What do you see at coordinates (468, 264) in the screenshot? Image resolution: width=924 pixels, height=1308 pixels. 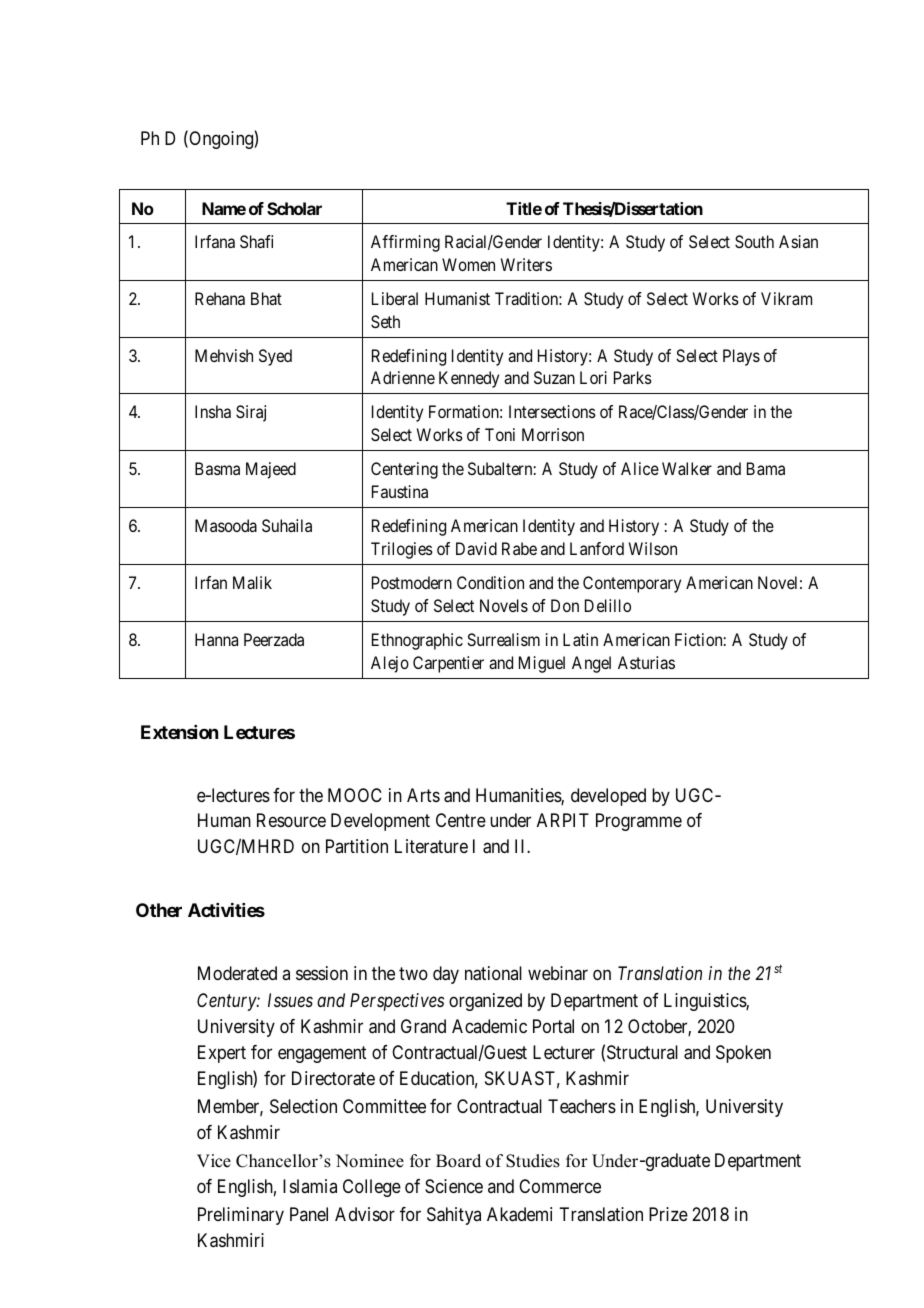 I see `Women` at bounding box center [468, 264].
